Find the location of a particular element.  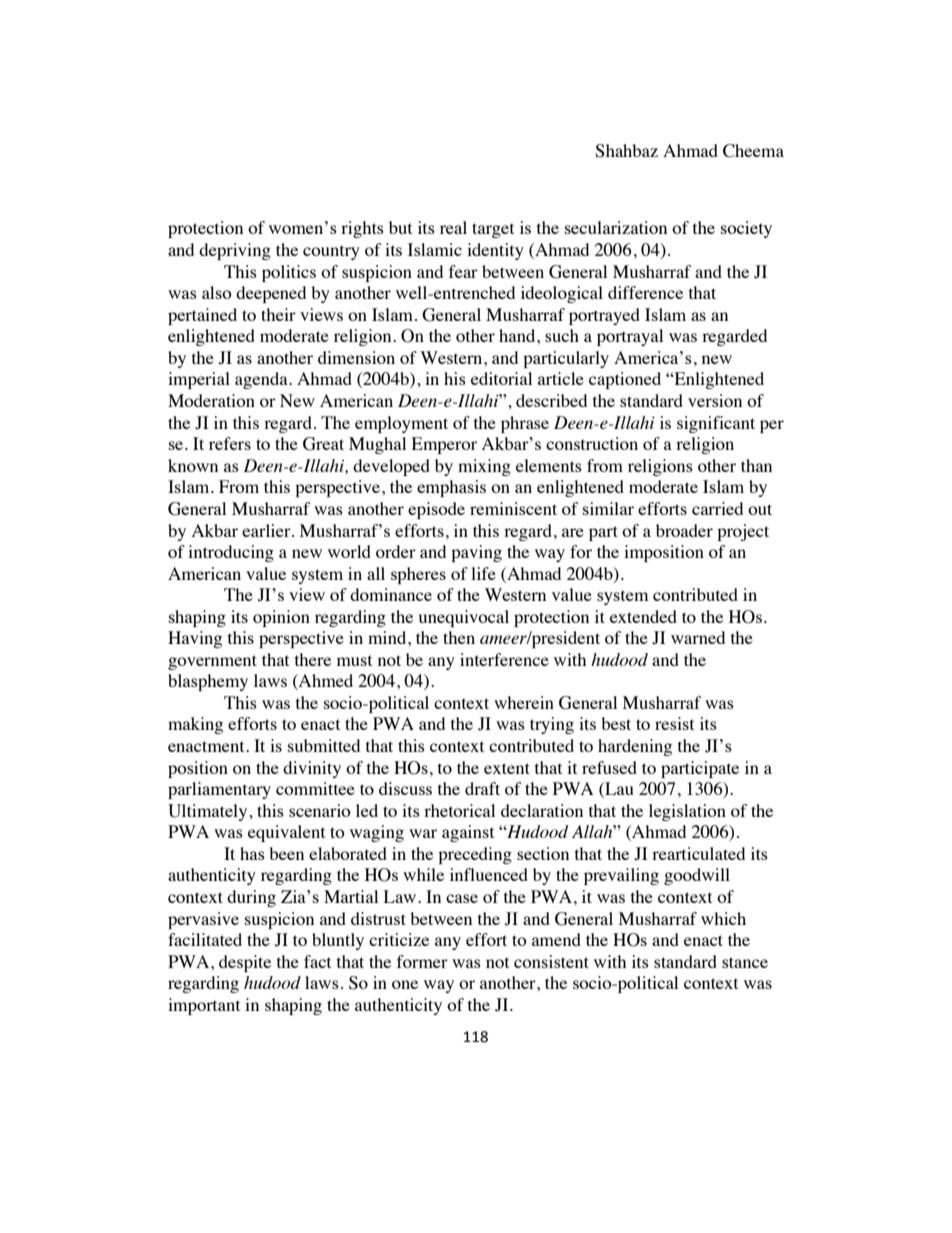

depriving is located at coordinates (235, 251).
